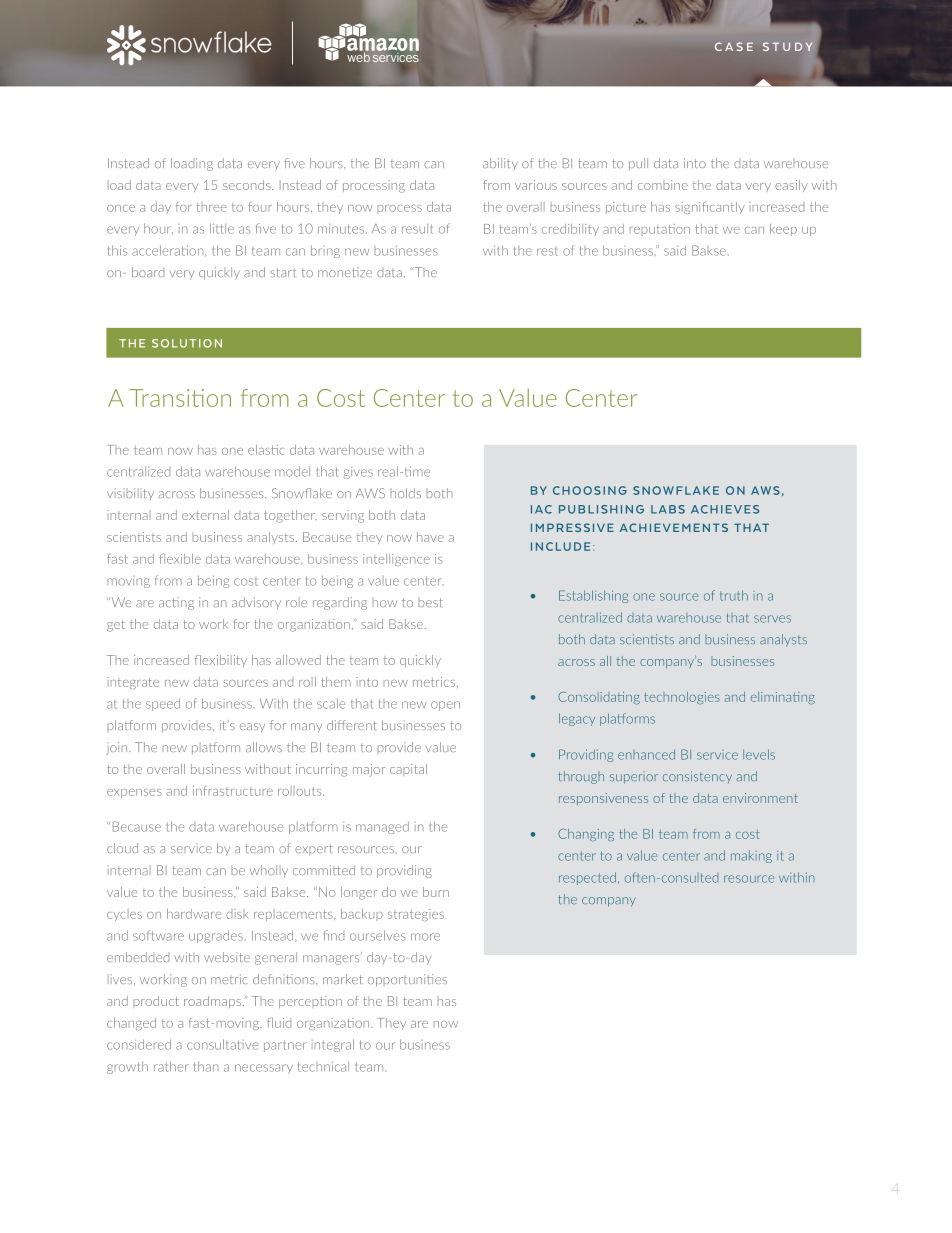  I want to click on have, so click(430, 537).
